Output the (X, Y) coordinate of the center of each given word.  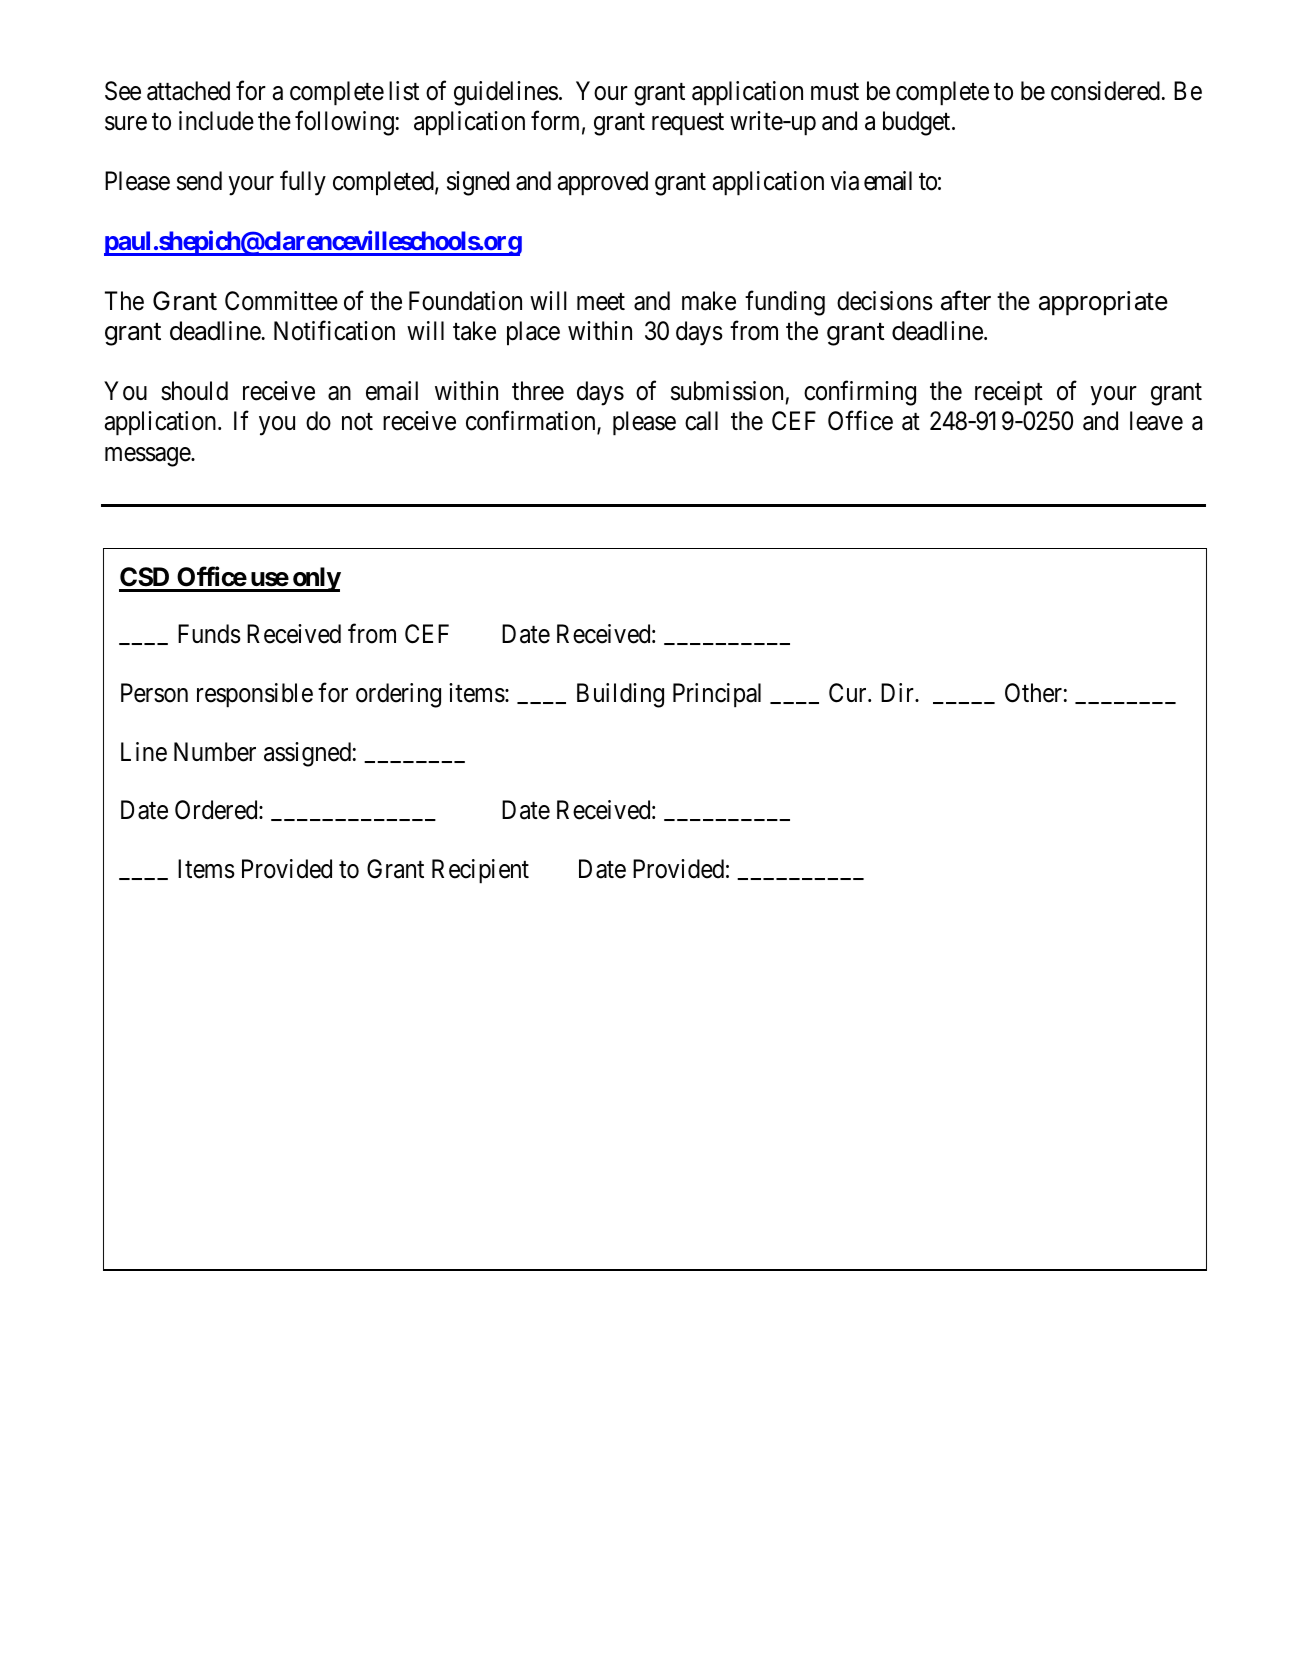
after (966, 301)
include (216, 121)
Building (620, 695)
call (701, 421)
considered (1105, 91)
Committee (281, 301)
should (194, 391)
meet (601, 302)
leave (1156, 421)
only (315, 579)
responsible (255, 695)
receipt (1009, 393)
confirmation (532, 422)
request (688, 124)
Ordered (217, 810)
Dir (898, 692)
